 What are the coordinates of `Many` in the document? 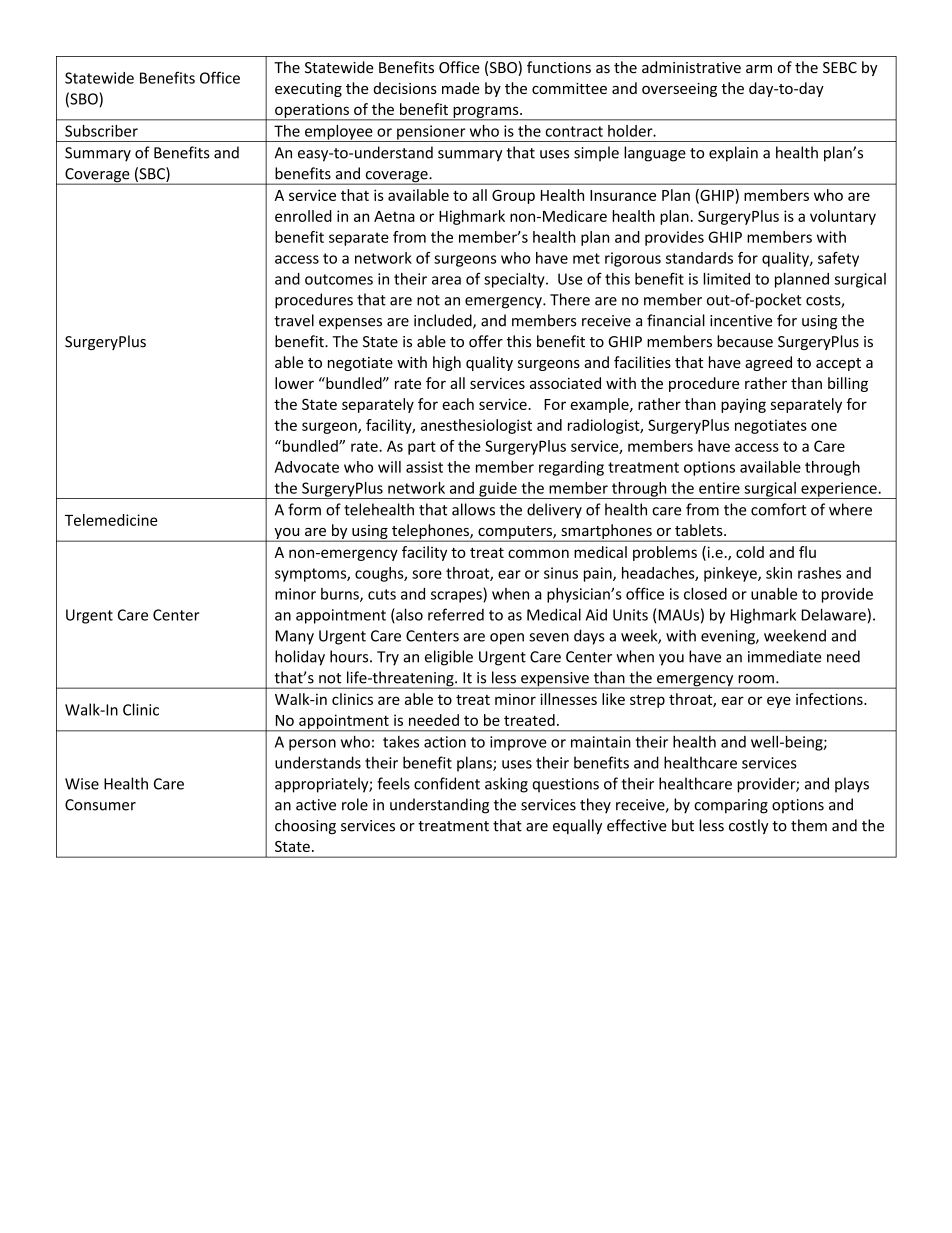 It's located at (295, 637).
